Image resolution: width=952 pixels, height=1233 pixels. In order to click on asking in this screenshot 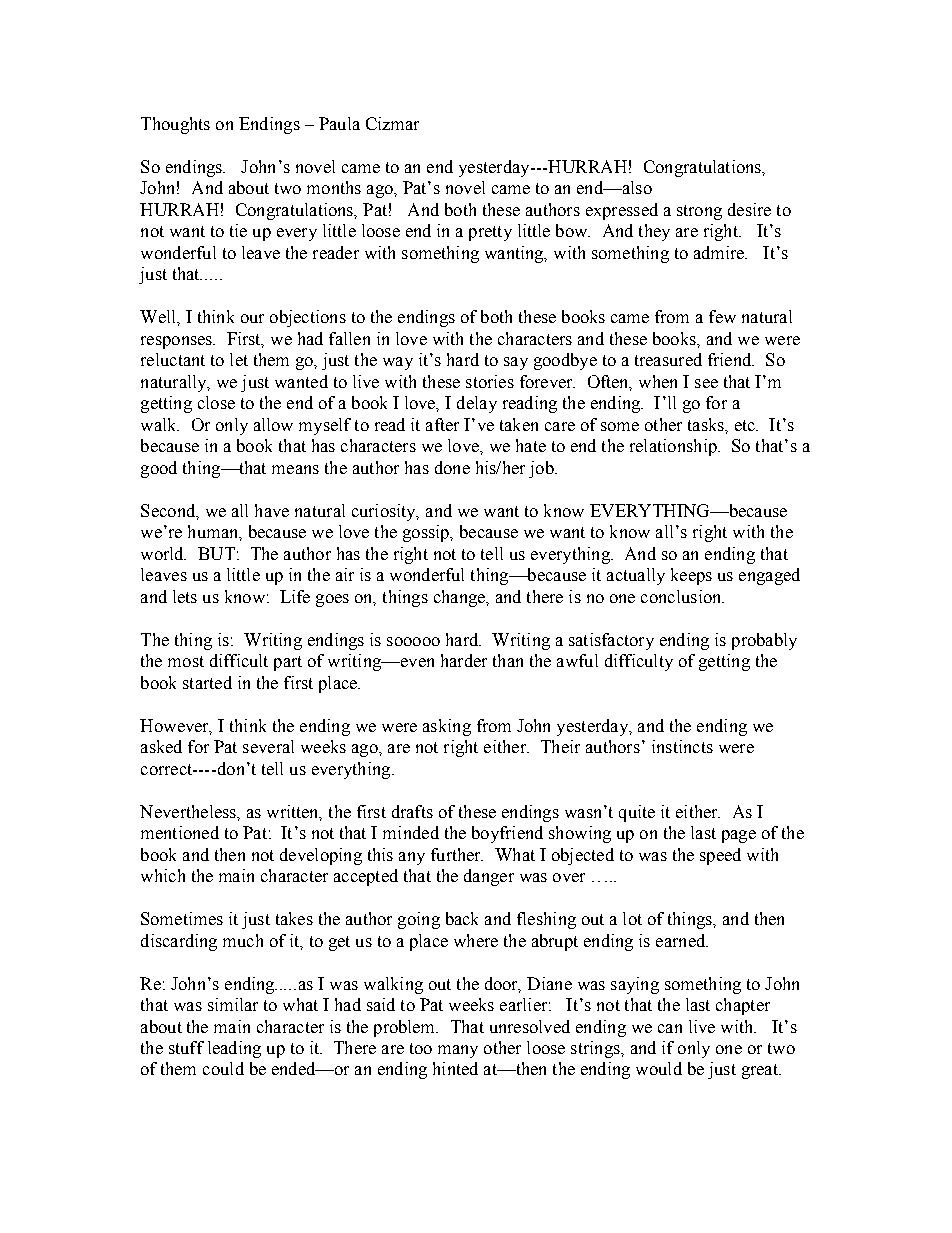, I will do `click(447, 727)`.
